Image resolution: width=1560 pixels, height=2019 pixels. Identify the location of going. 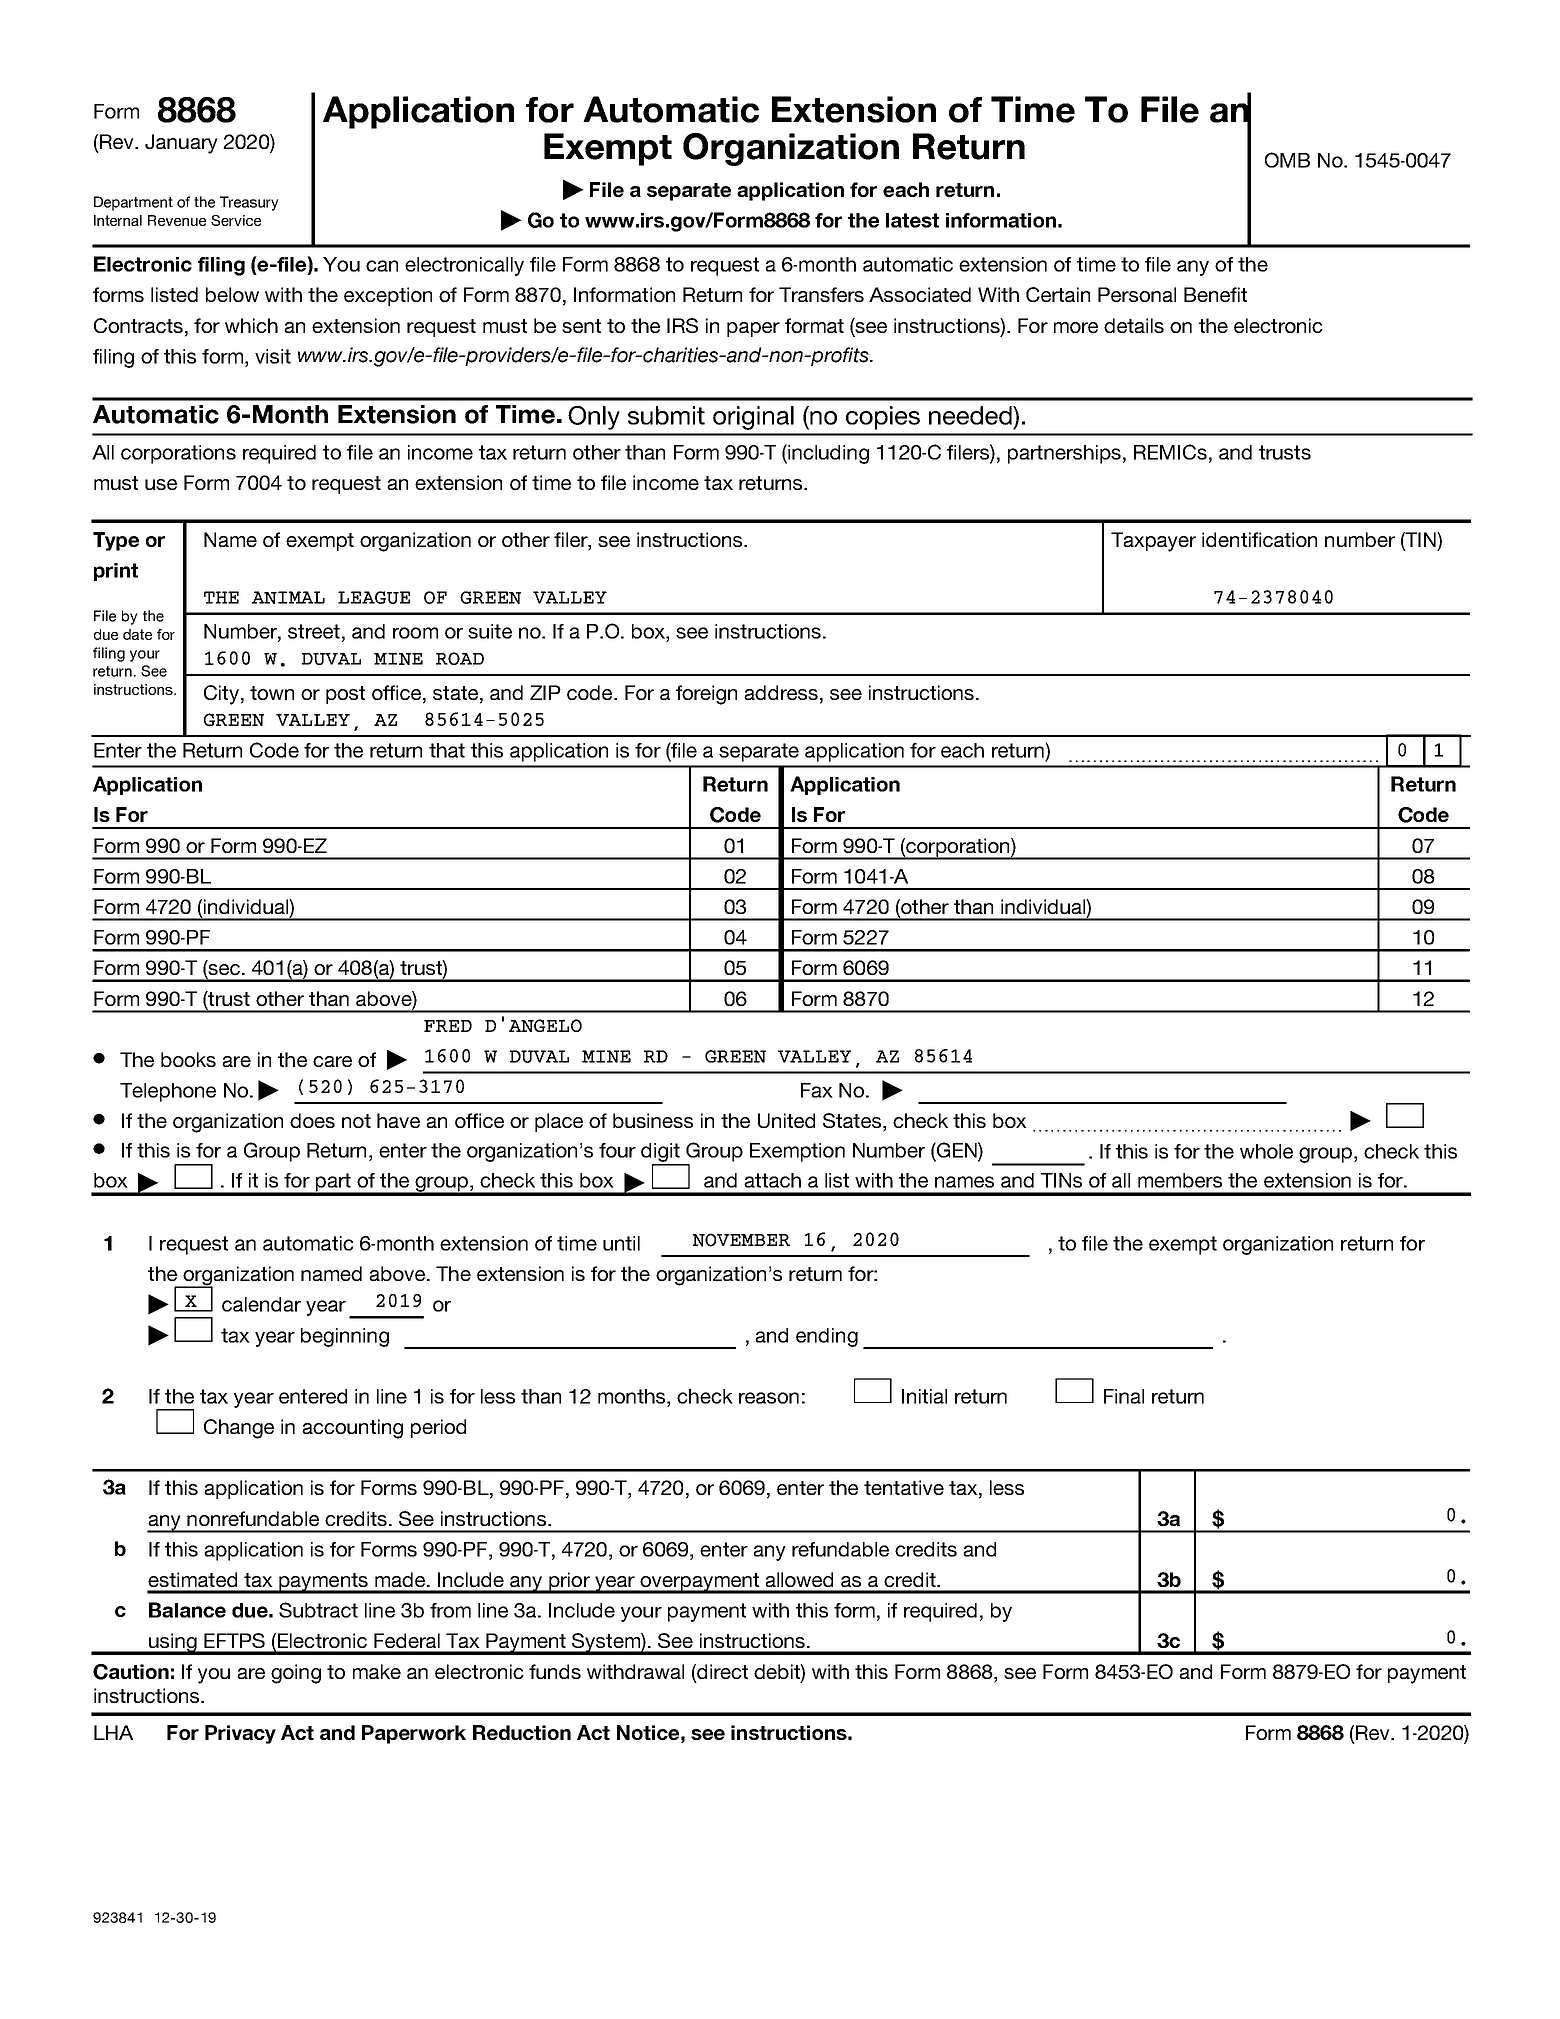
(296, 1674).
